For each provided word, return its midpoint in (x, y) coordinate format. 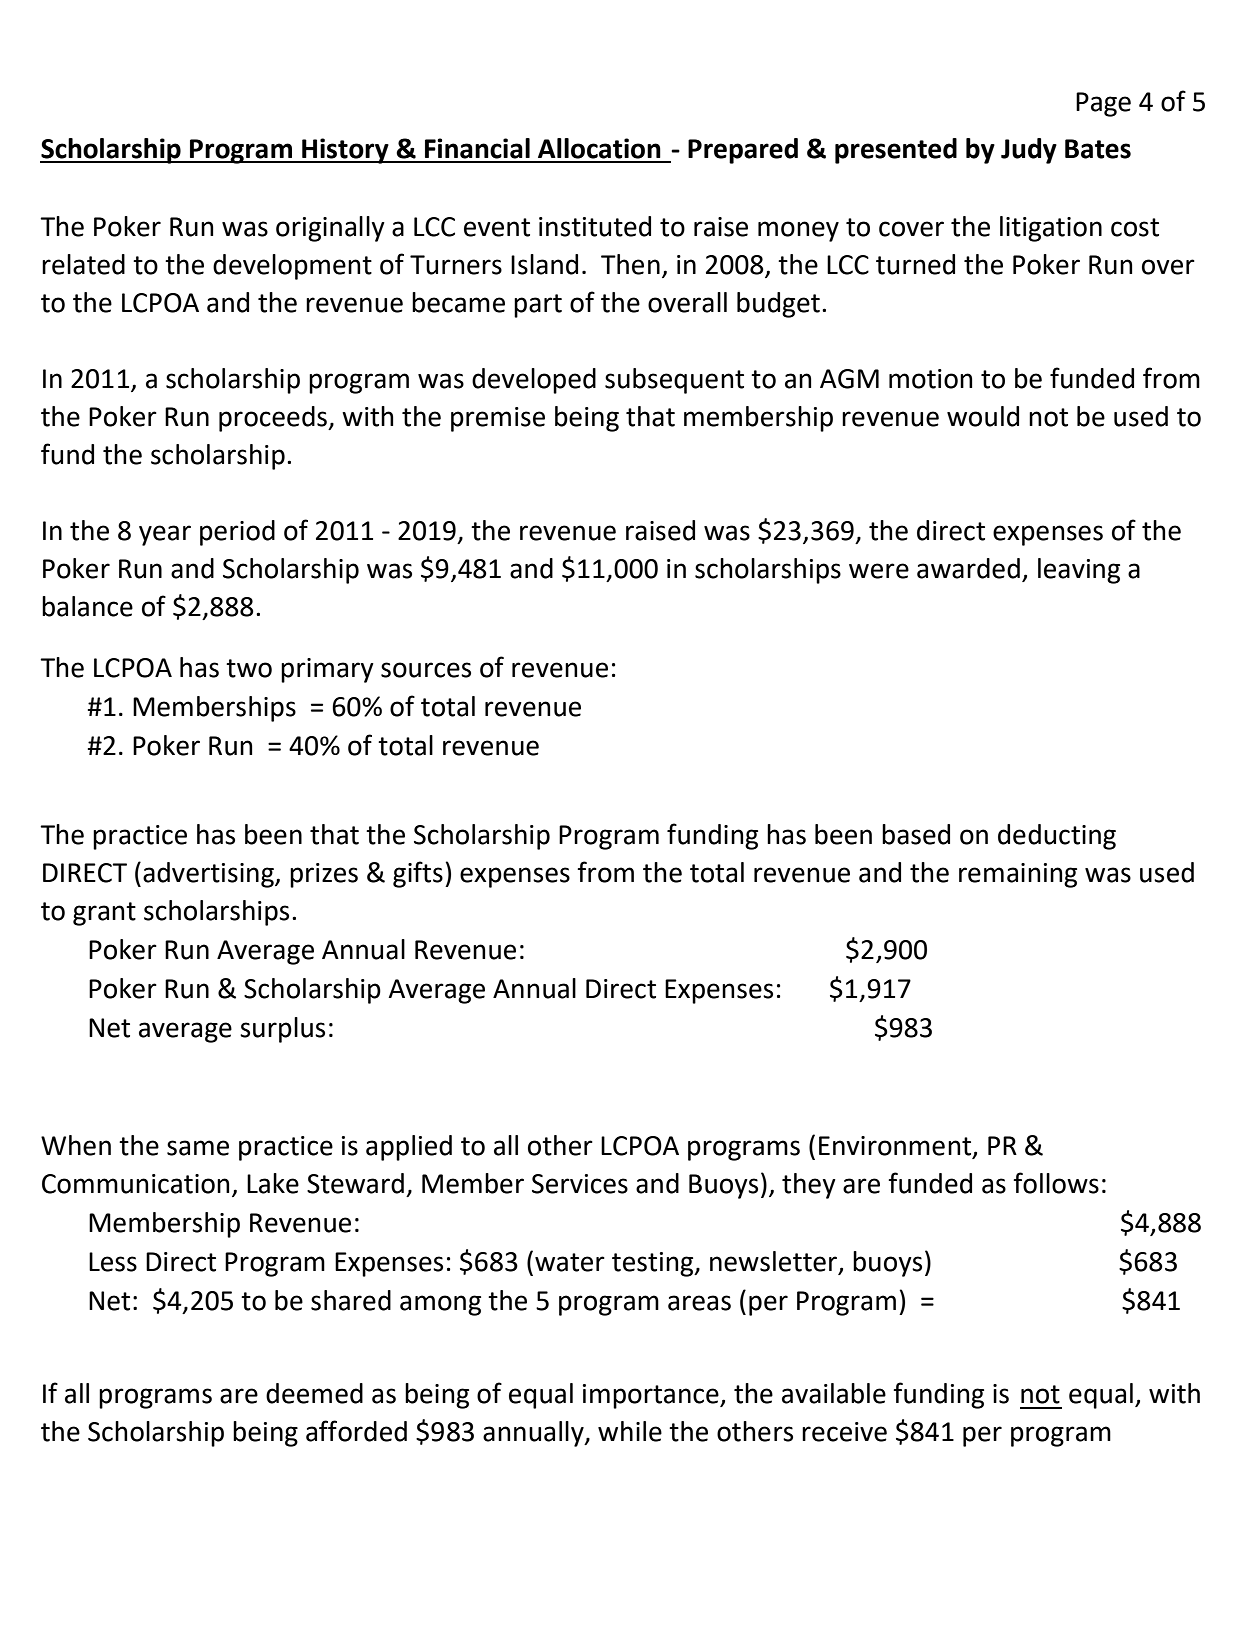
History (345, 151)
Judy (1029, 151)
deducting (1057, 837)
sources (426, 670)
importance (652, 1396)
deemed (314, 1393)
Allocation (599, 148)
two (249, 668)
